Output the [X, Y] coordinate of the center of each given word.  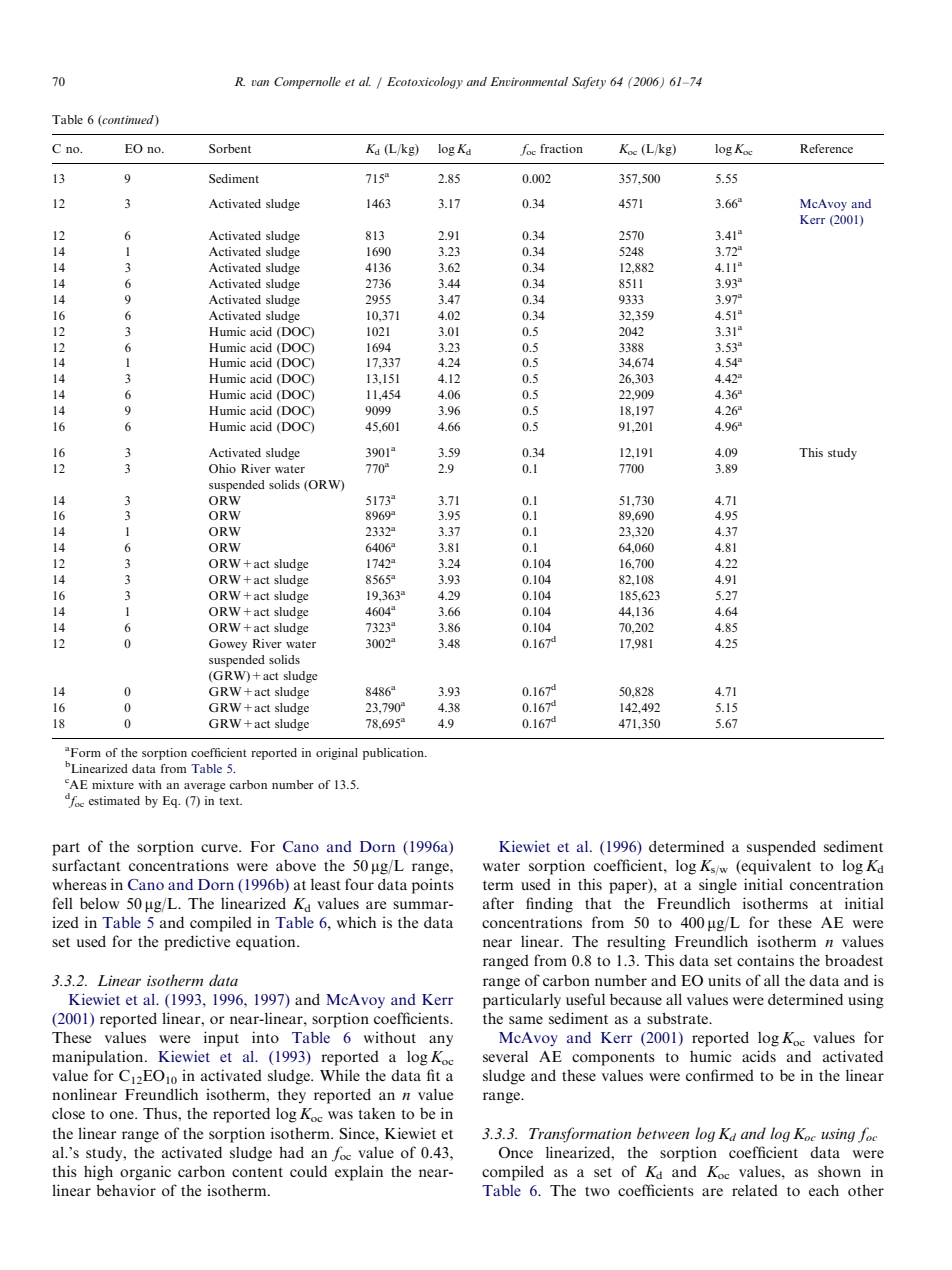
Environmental [529, 81]
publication [394, 754]
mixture [113, 784]
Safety [589, 83]
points [433, 886]
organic [145, 1173]
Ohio [222, 468]
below [99, 903]
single [718, 886]
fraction [561, 148]
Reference [826, 148]
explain [359, 1173]
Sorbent [230, 148]
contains [765, 960]
